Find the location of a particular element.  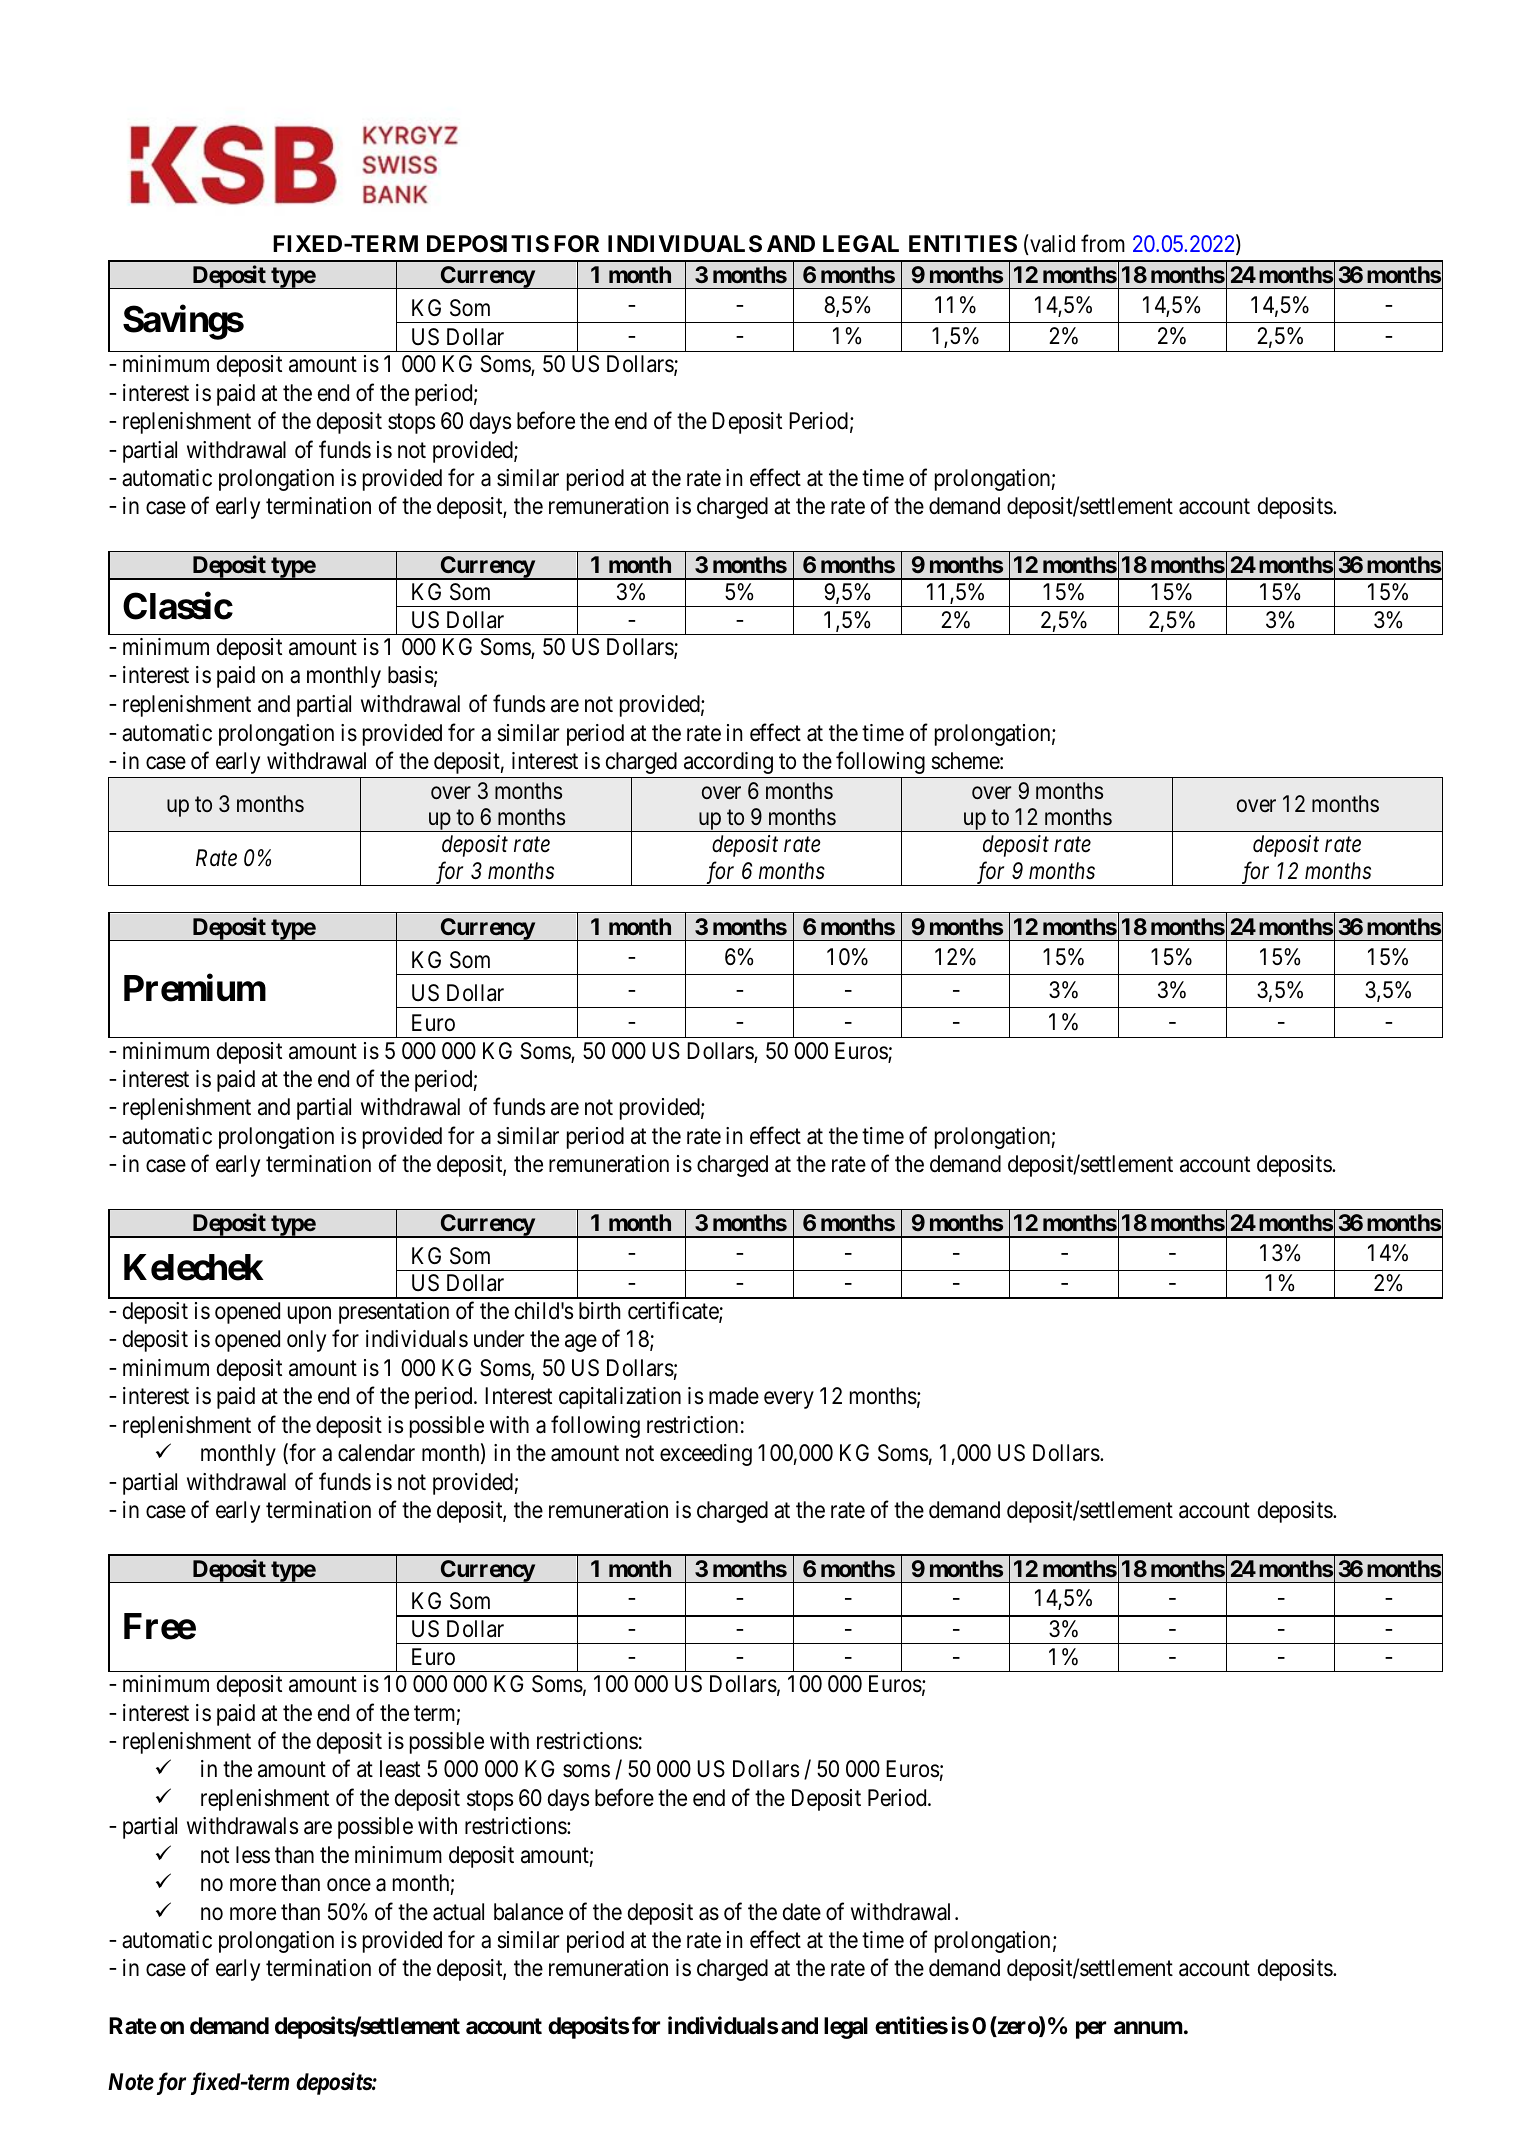

birth is located at coordinates (600, 1311).
